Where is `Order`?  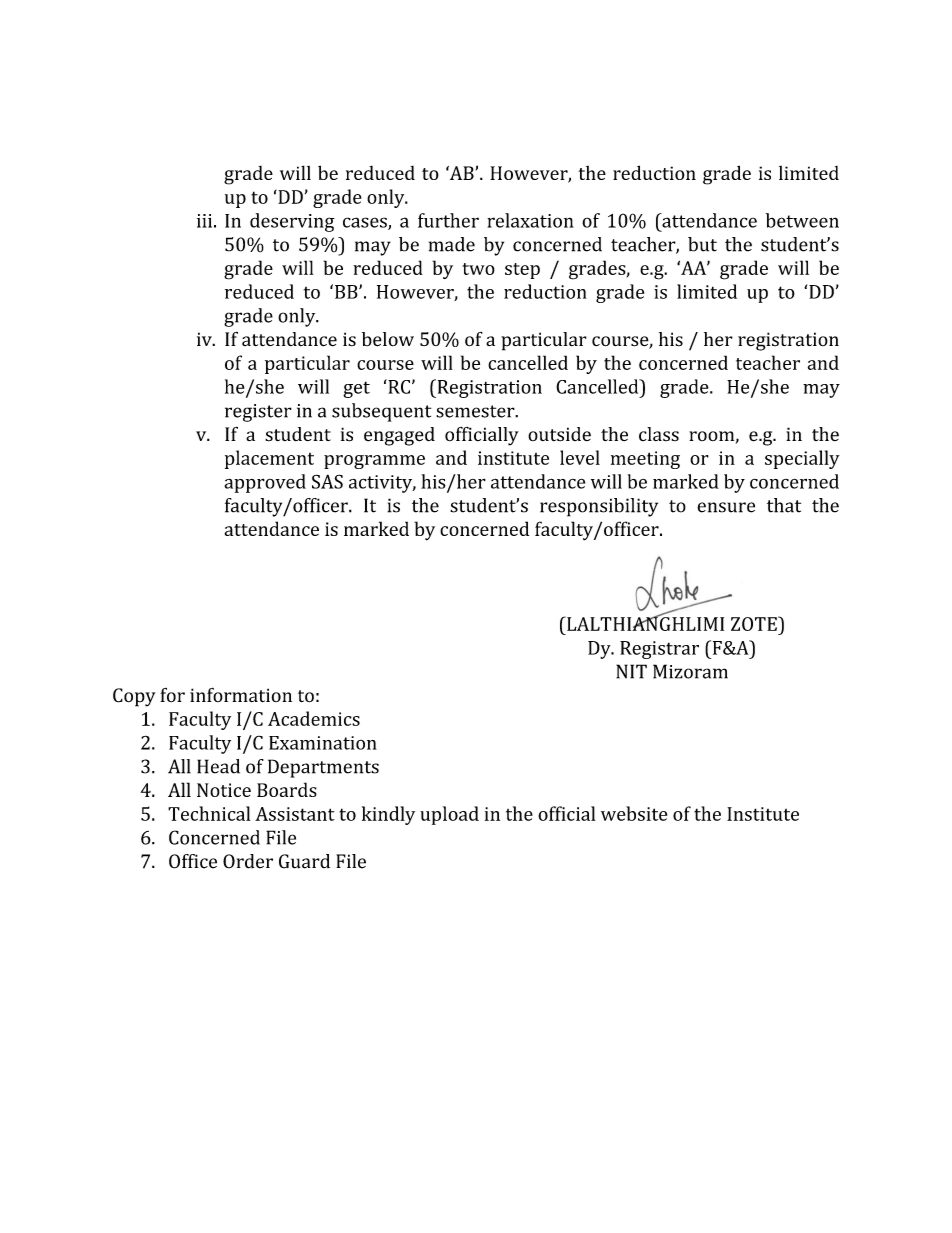
Order is located at coordinates (248, 861).
